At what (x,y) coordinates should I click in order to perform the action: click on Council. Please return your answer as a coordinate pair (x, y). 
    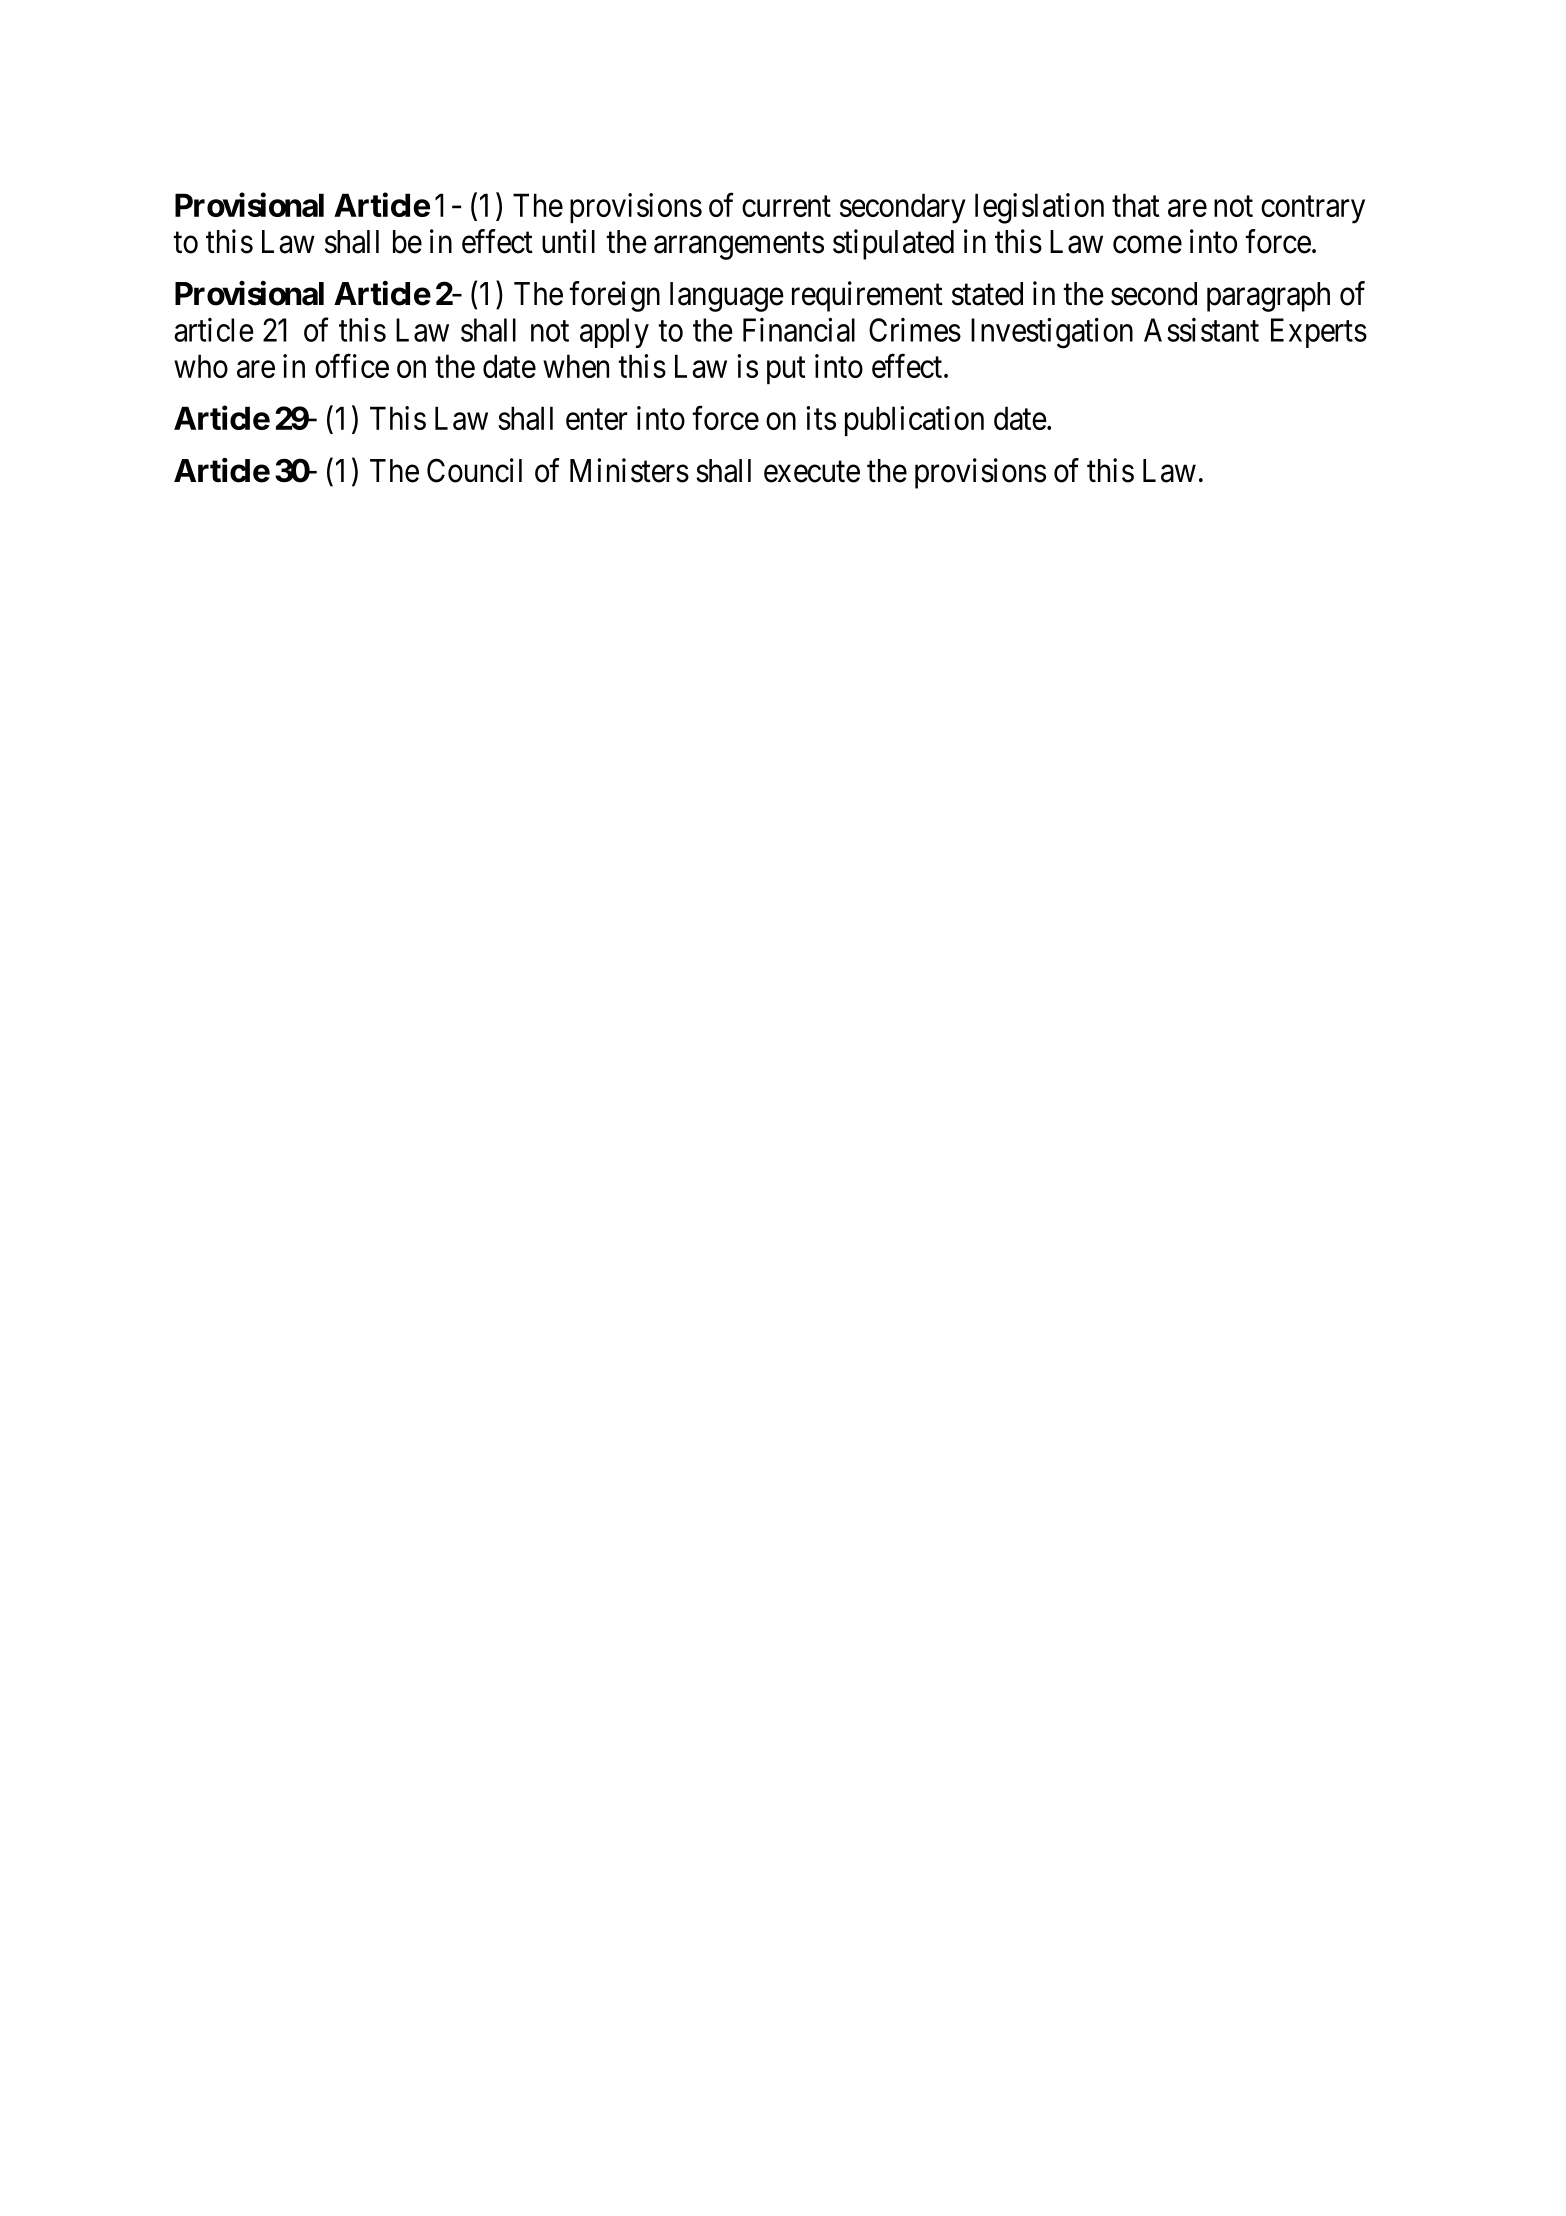
    Looking at the image, I should click on (474, 470).
